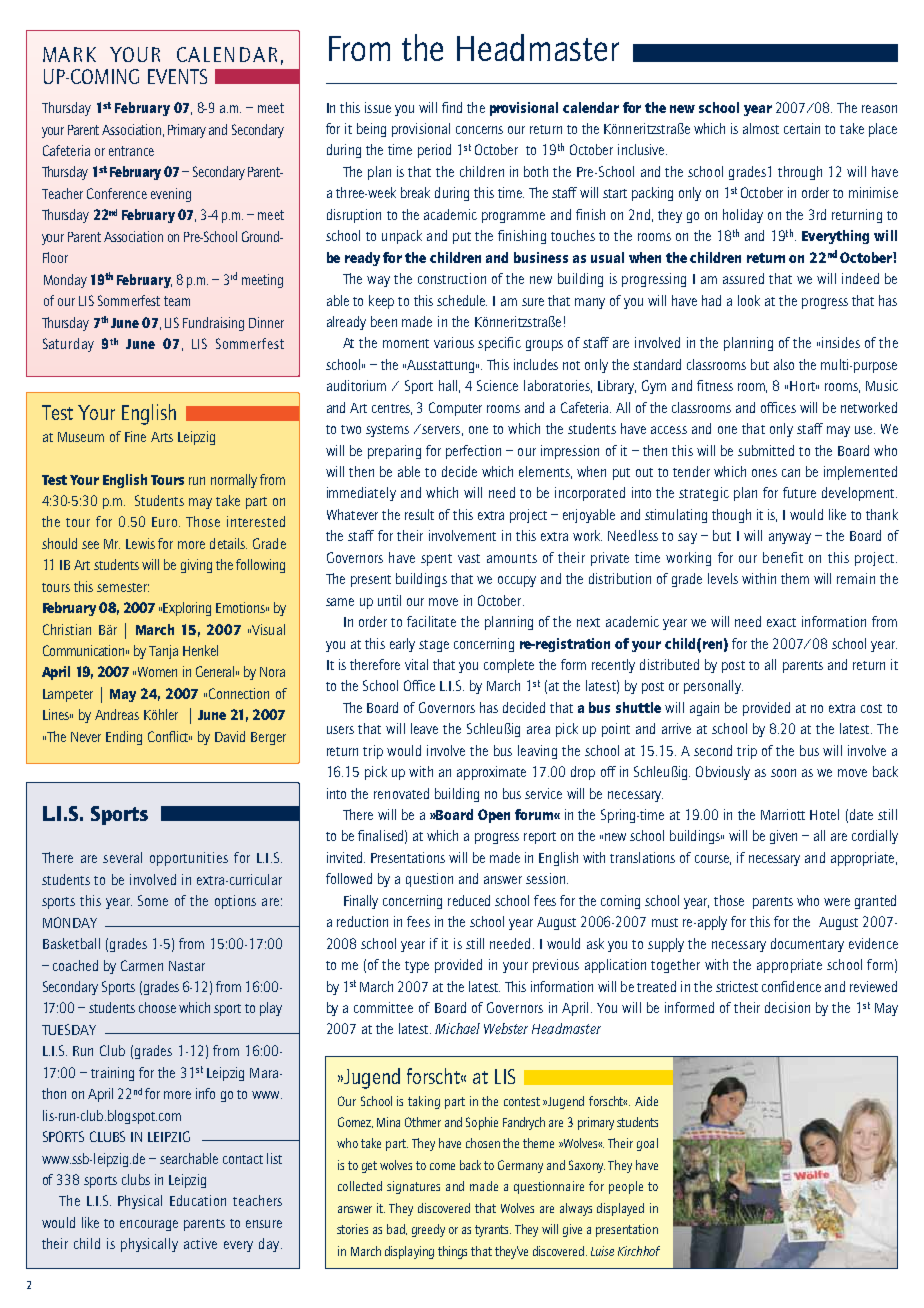  Describe the element at coordinates (452, 107) in the screenshot. I see `find` at that location.
